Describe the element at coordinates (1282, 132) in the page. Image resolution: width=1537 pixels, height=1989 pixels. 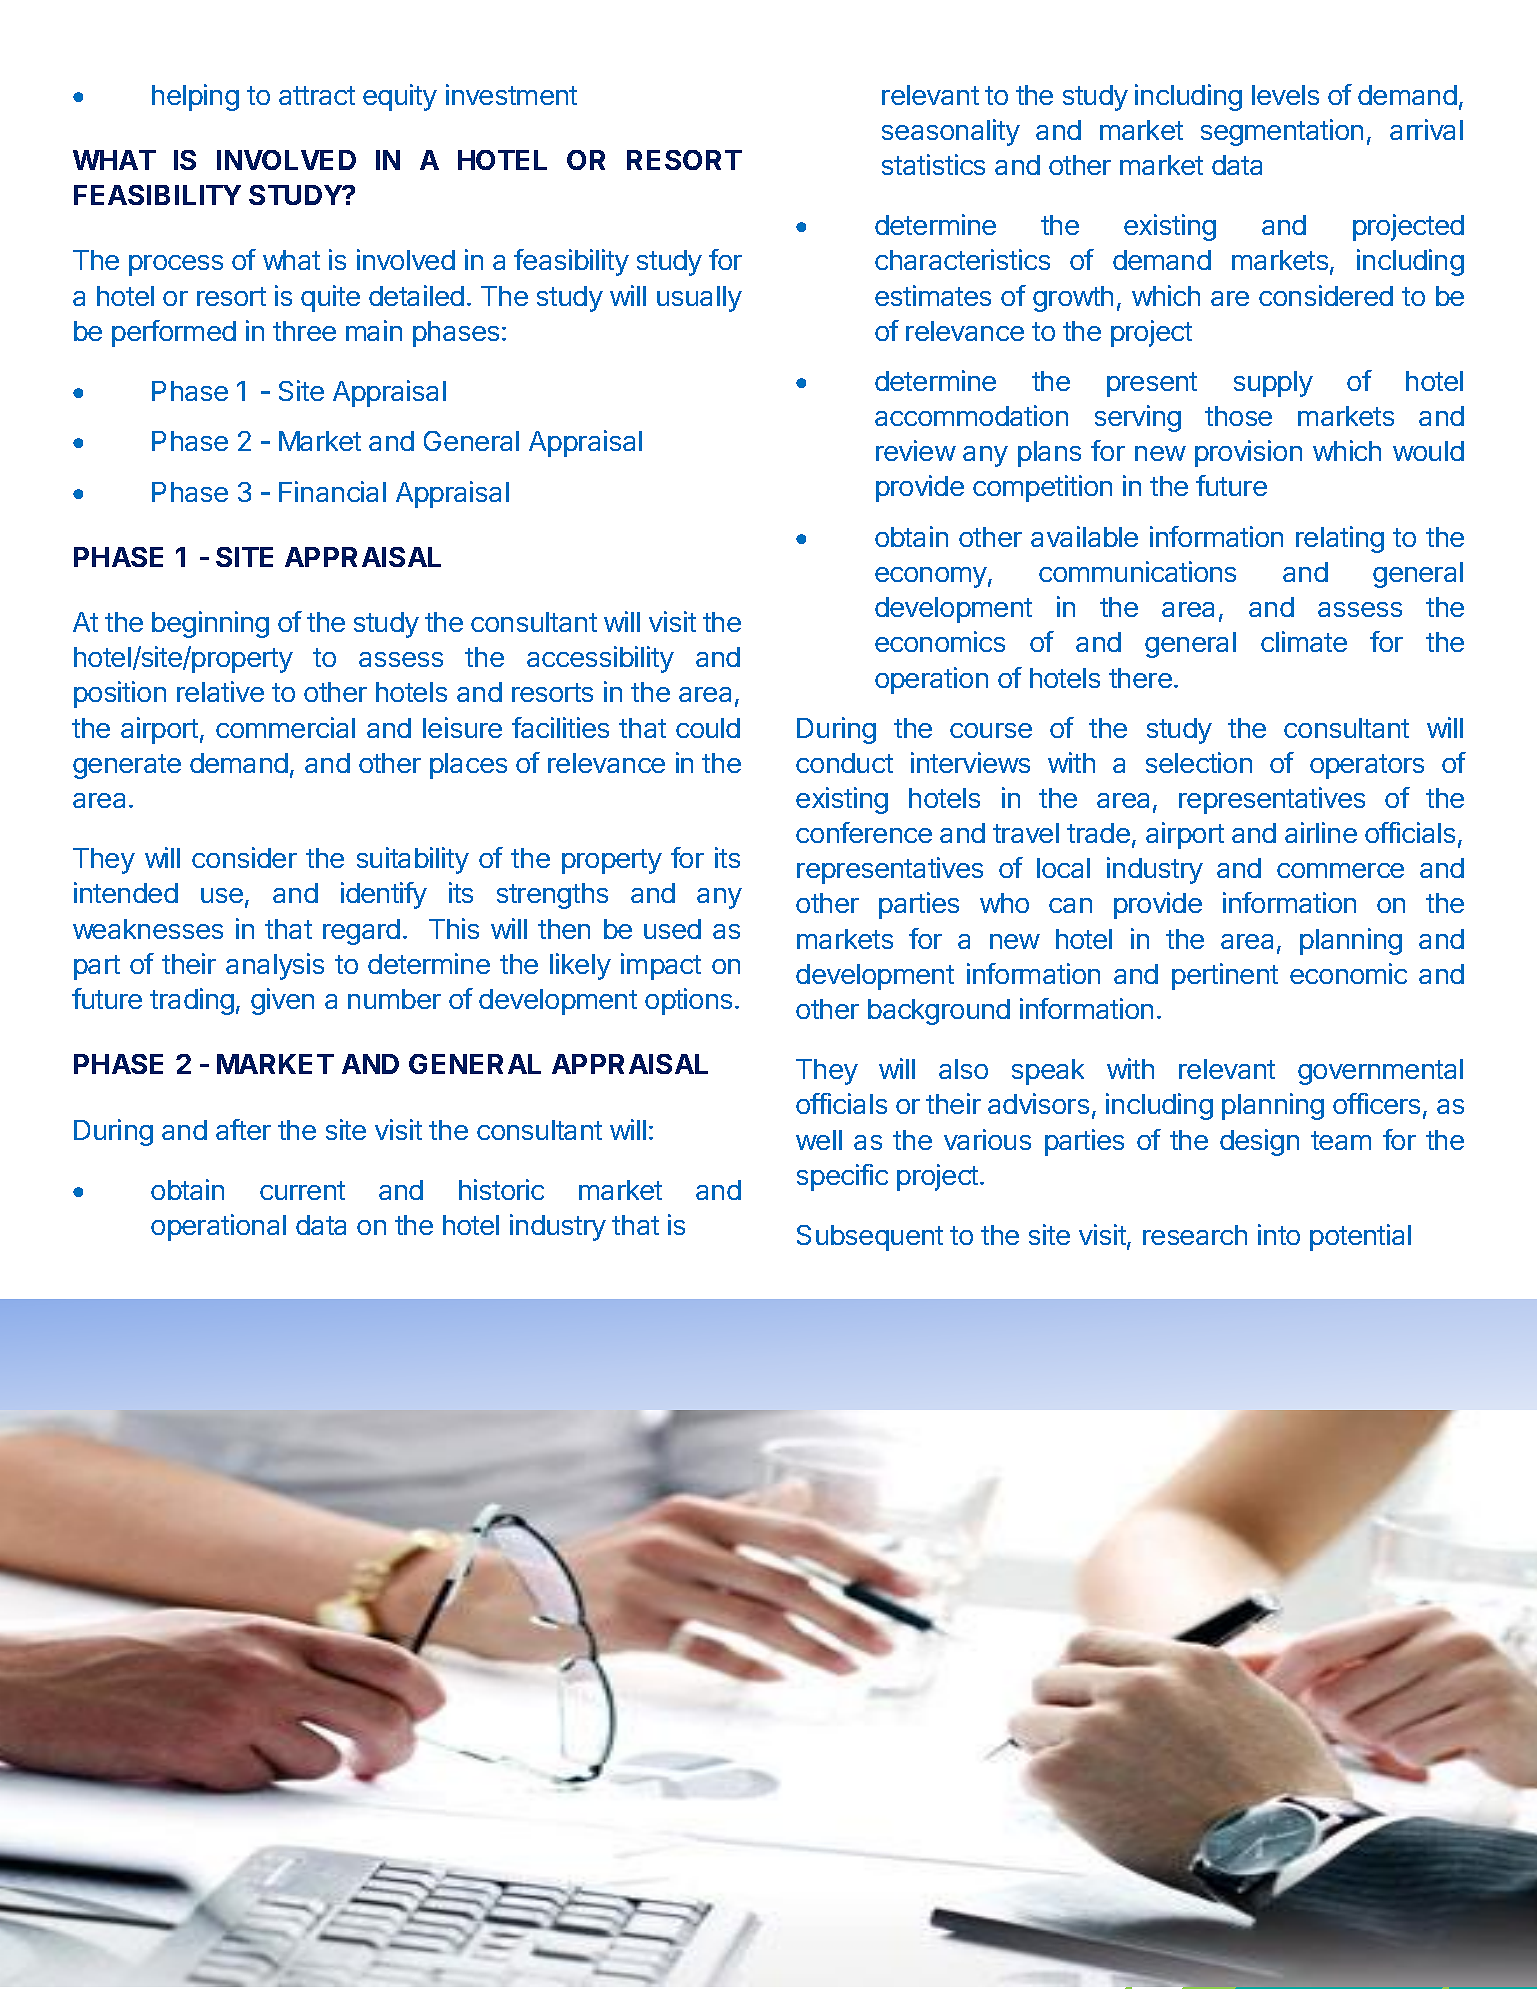
I see `segmentation` at that location.
